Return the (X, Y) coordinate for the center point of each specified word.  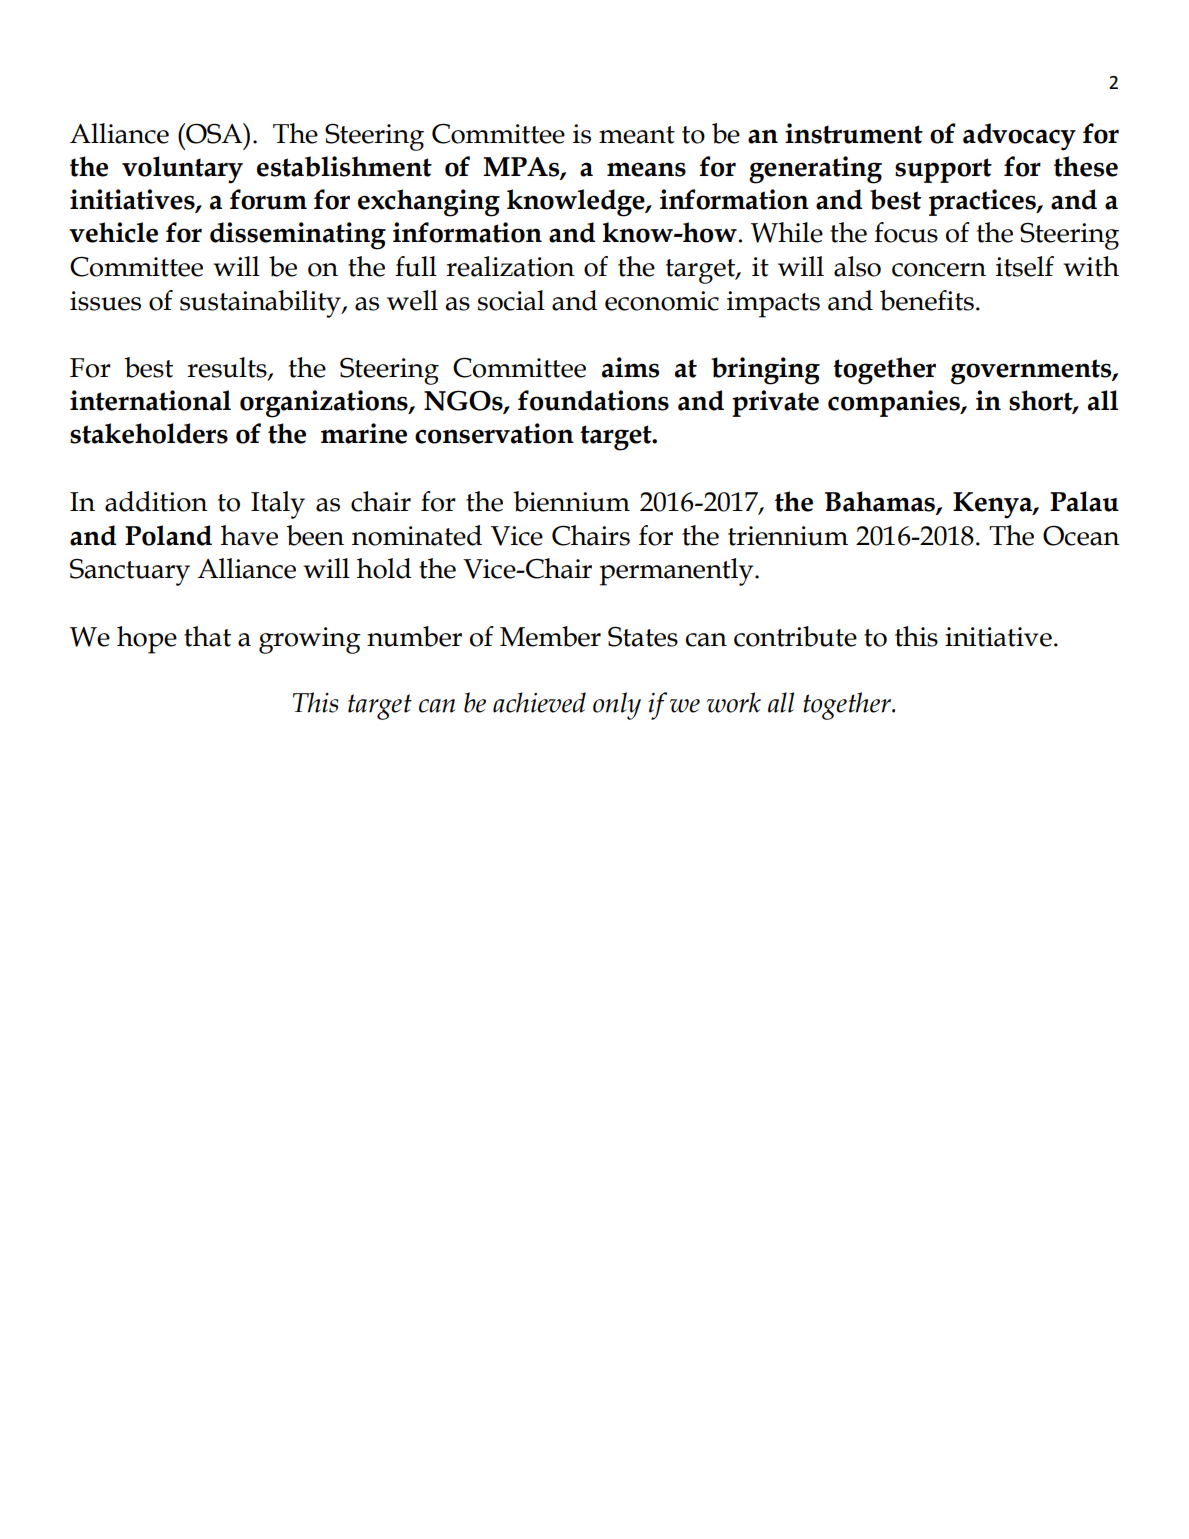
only (617, 706)
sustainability (261, 304)
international (150, 400)
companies (895, 403)
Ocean (1081, 535)
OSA (214, 133)
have (249, 535)
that (207, 636)
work (734, 702)
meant (637, 135)
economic (662, 301)
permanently (678, 572)
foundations (593, 400)
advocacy (1019, 137)
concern (939, 270)
